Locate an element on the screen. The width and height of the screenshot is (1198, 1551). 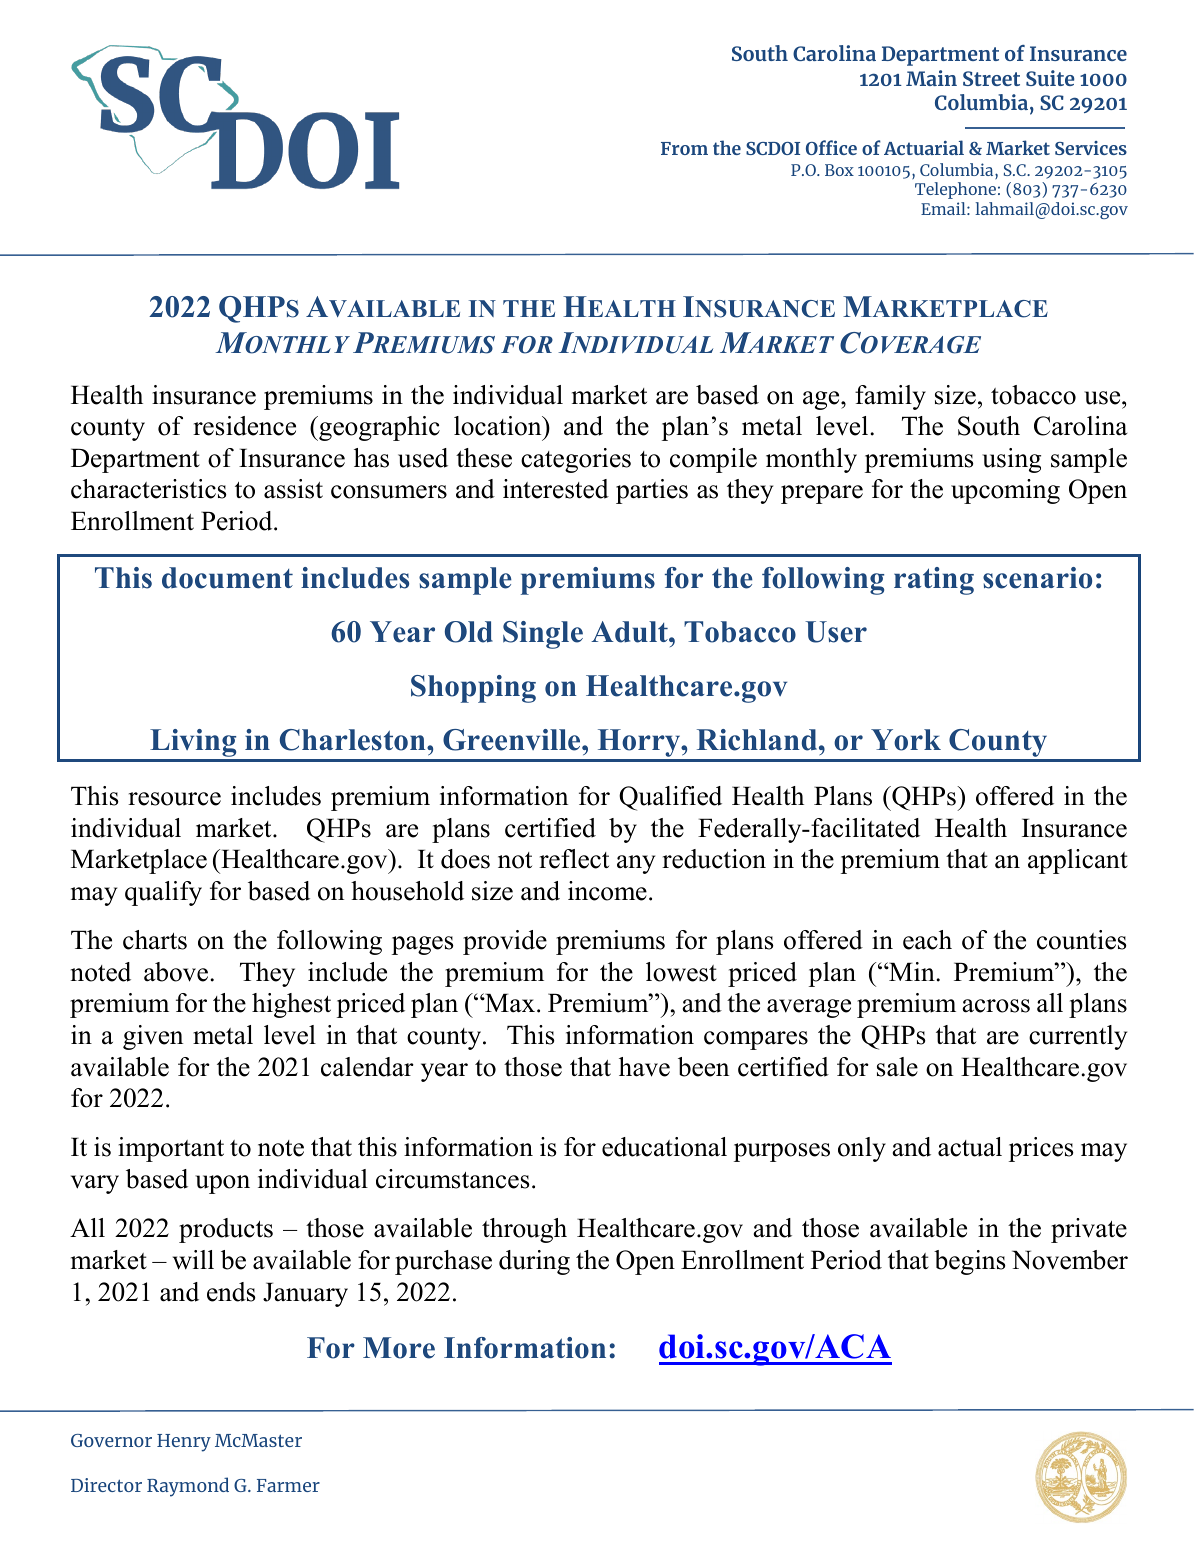
document is located at coordinates (227, 578).
